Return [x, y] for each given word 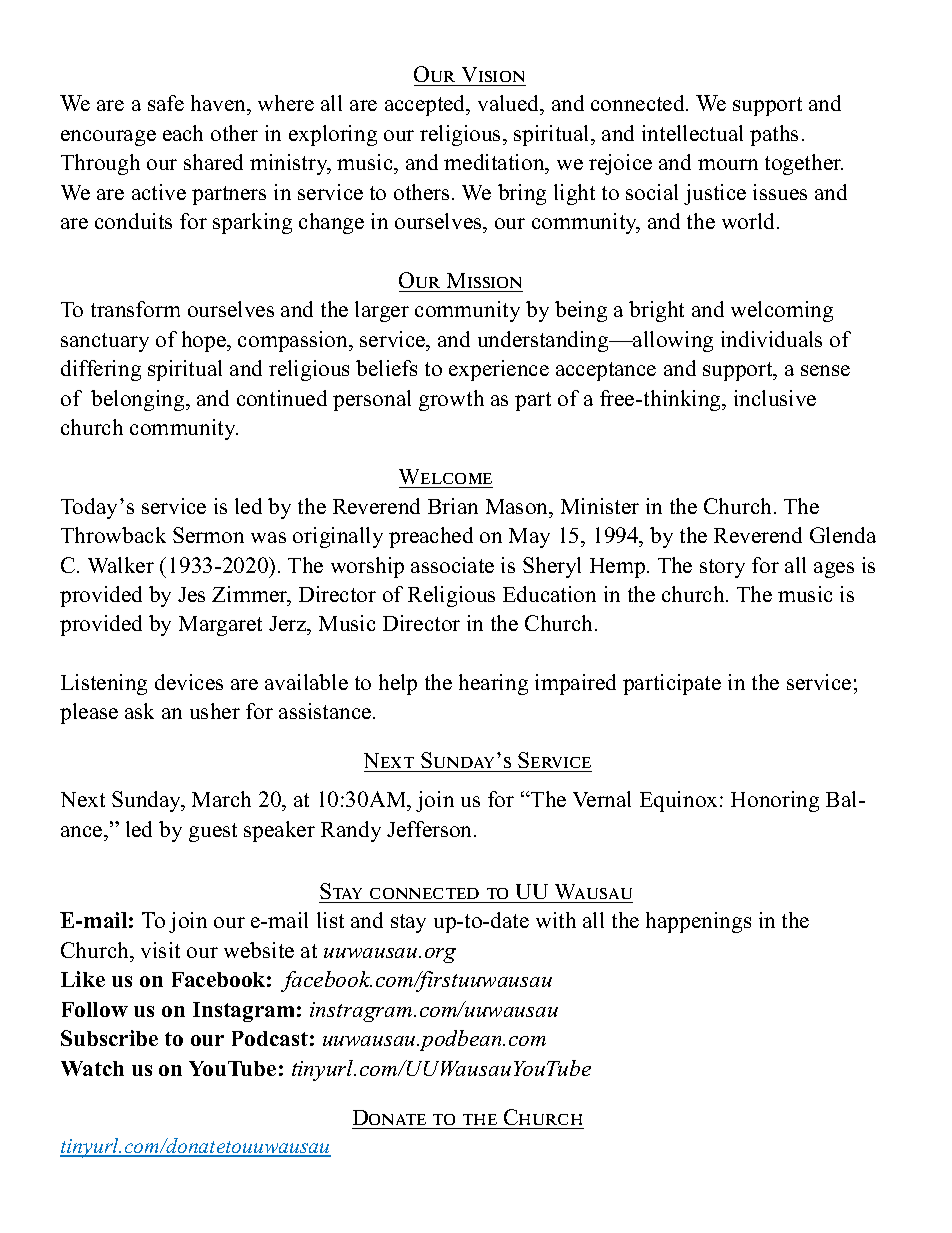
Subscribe [109, 1038]
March [221, 799]
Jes [191, 594]
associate [452, 565]
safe [166, 103]
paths [774, 135]
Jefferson [431, 829]
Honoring [775, 801]
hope [205, 341]
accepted [426, 105]
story [722, 568]
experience [499, 370]
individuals [771, 339]
